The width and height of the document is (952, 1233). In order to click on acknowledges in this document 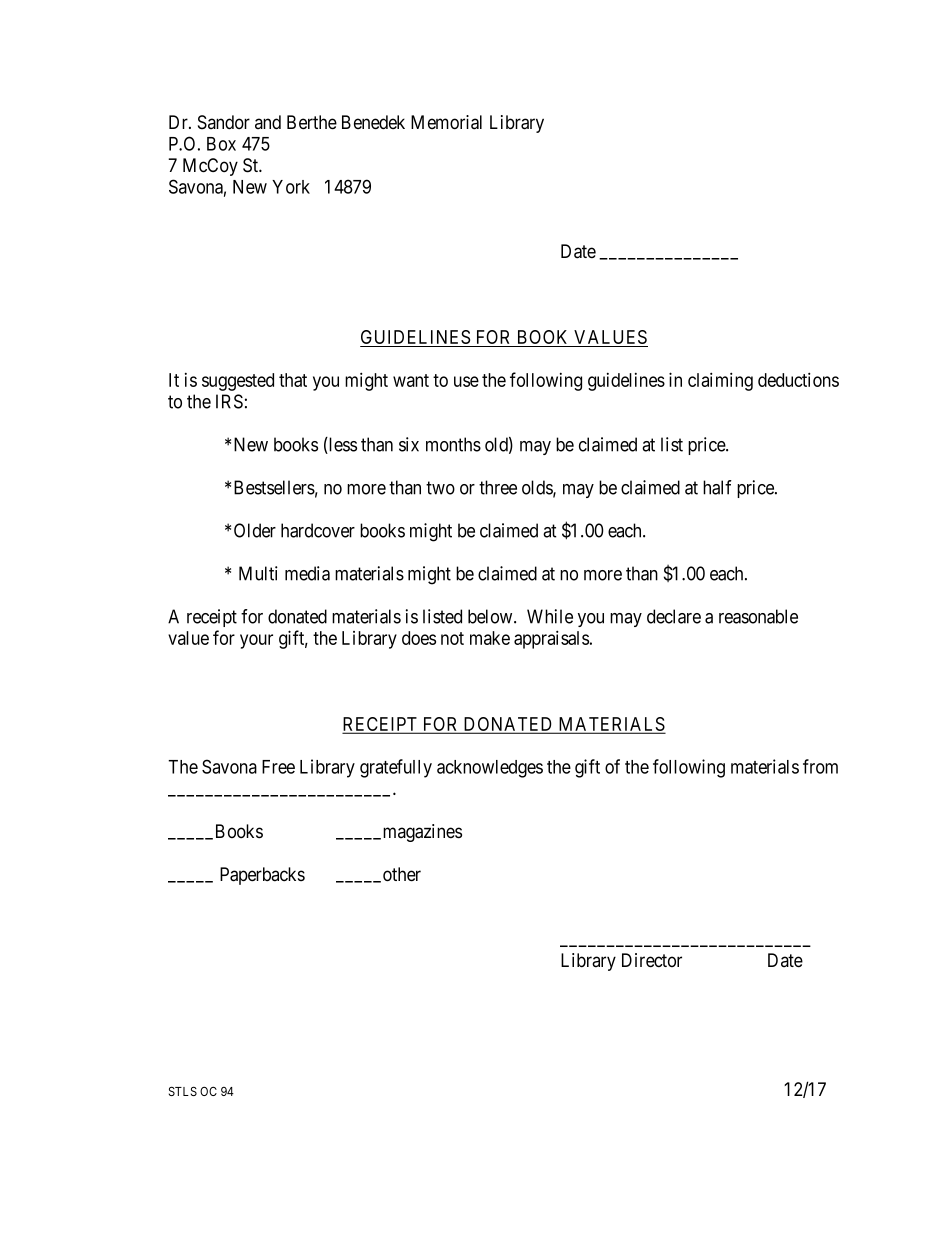, I will do `click(490, 769)`.
